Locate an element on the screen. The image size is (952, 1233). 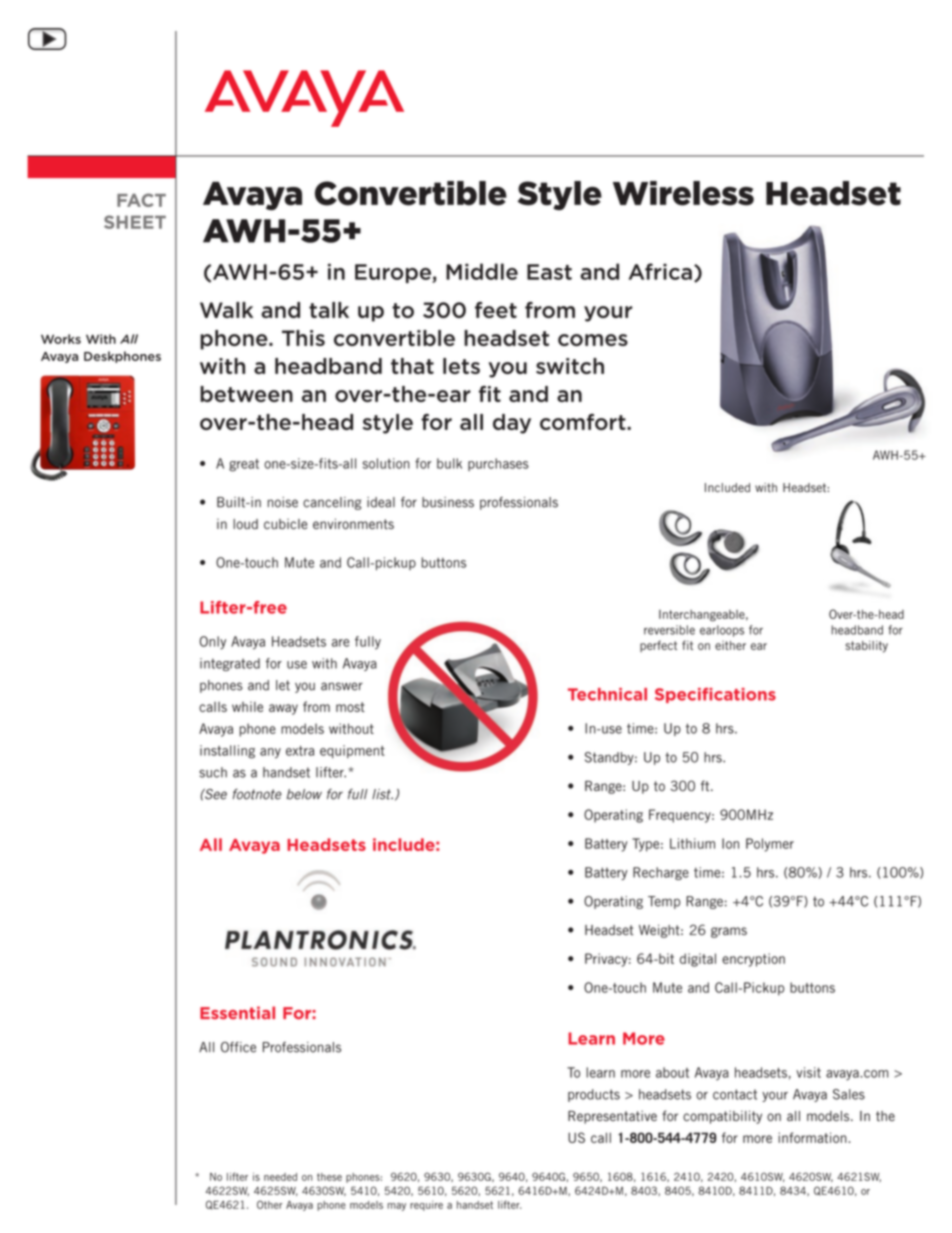
either is located at coordinates (730, 645).
